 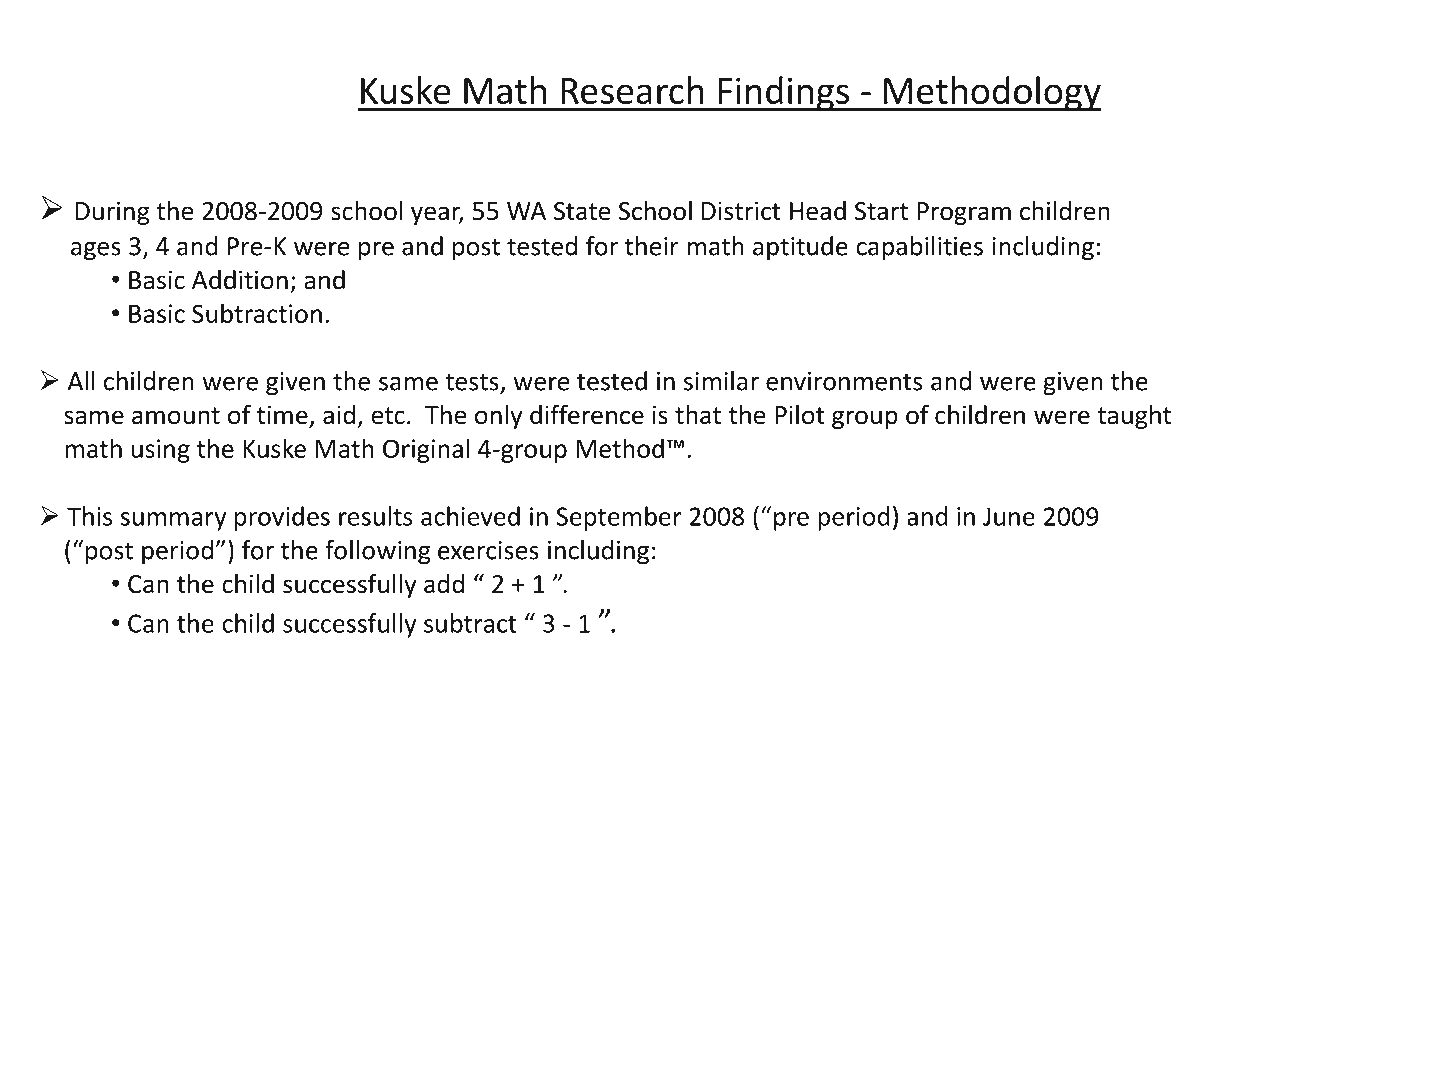 What do you see at coordinates (844, 381) in the page?
I see `environments` at bounding box center [844, 381].
